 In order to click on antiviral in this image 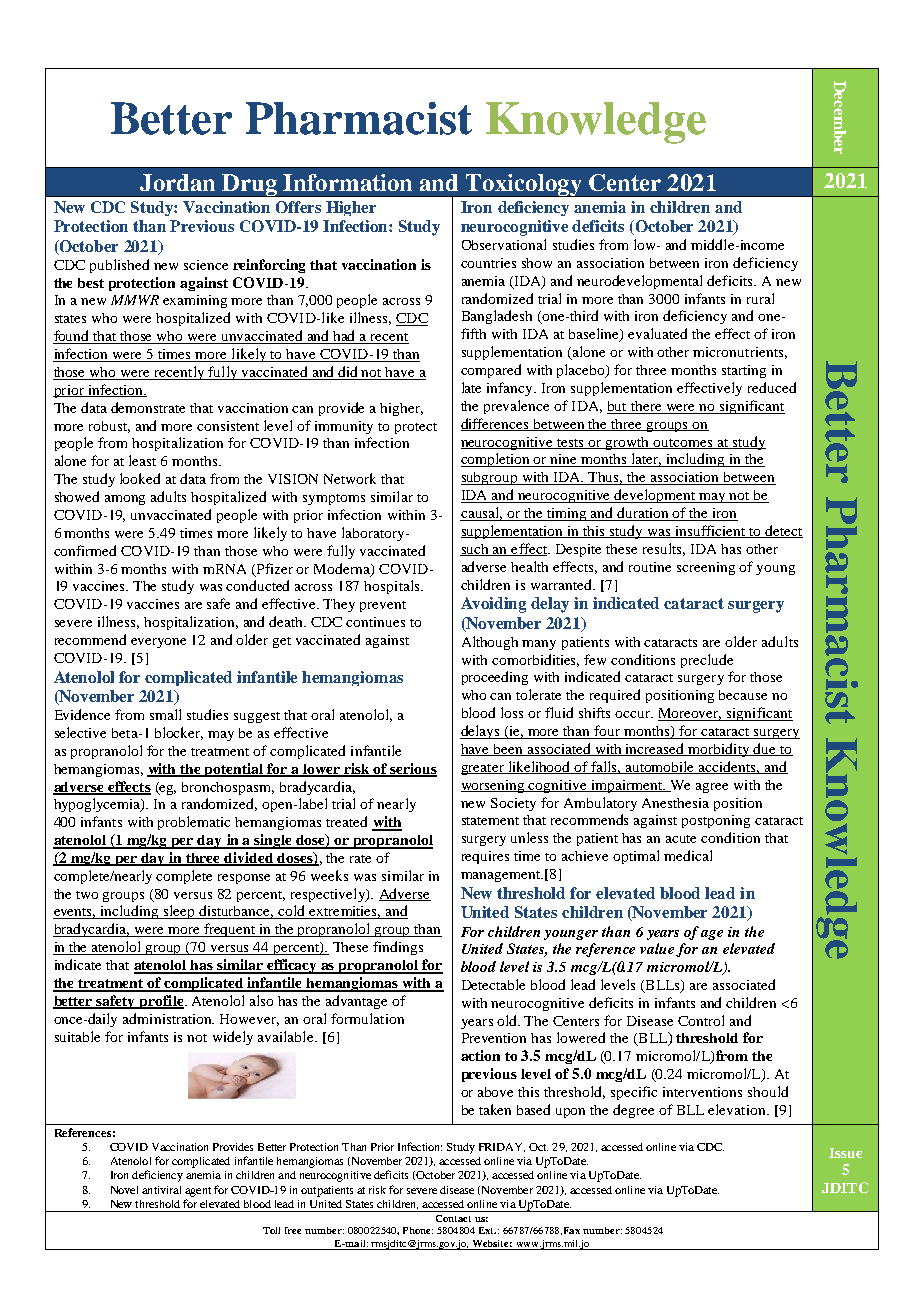, I will do `click(161, 1190)`.
